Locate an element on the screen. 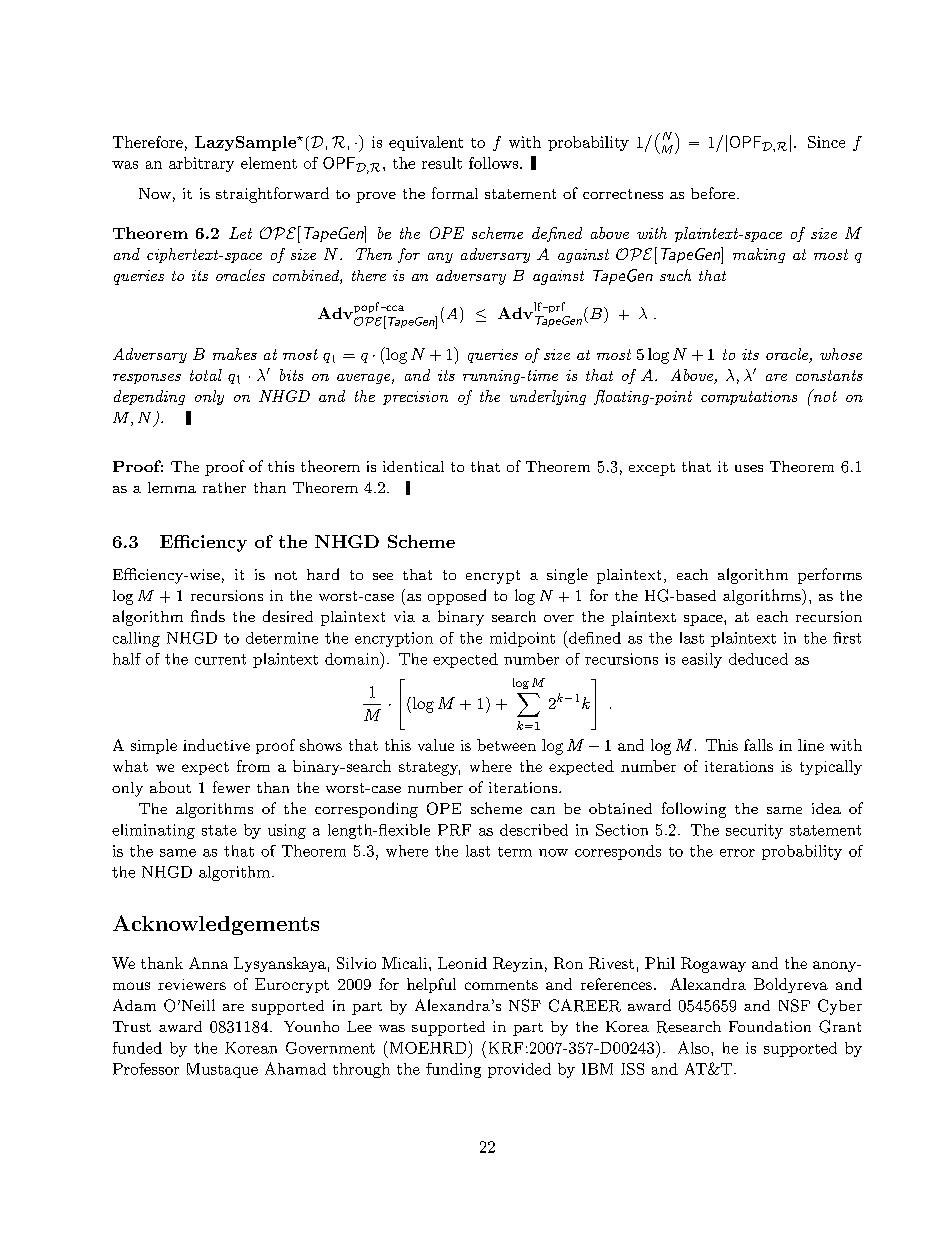  funded is located at coordinates (137, 1048).
